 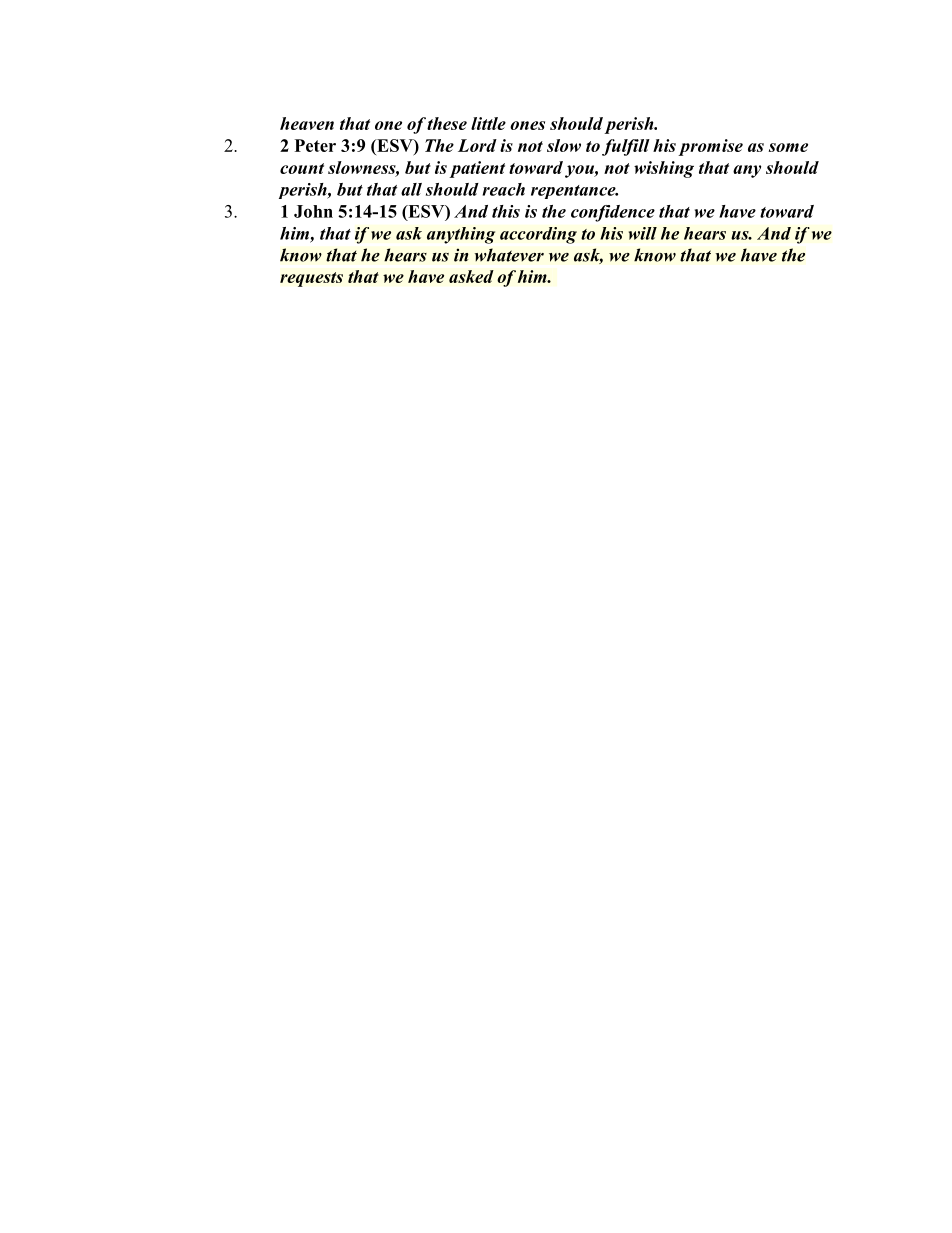 I want to click on all, so click(x=411, y=189).
